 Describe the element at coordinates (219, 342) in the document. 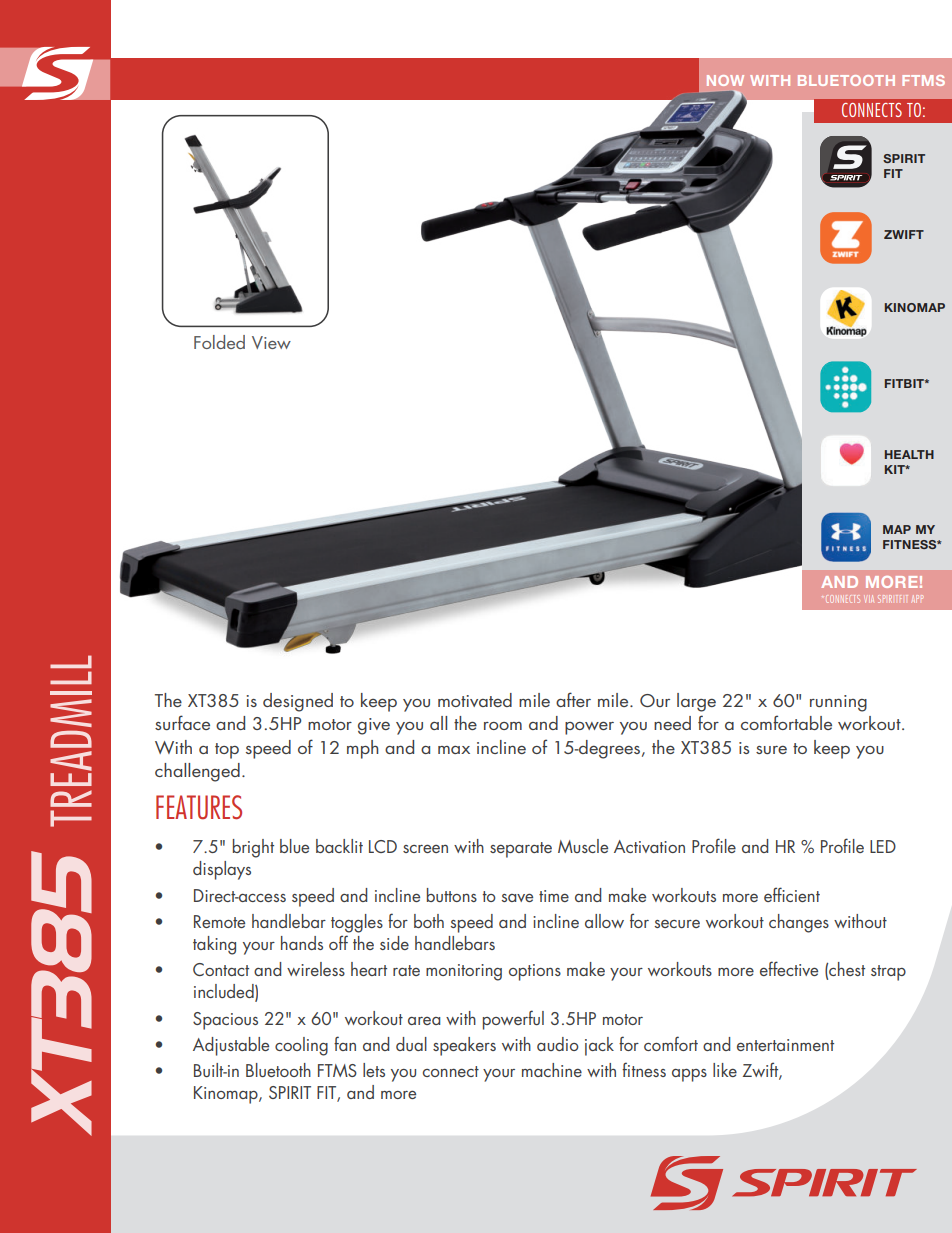

I see `Folded` at that location.
